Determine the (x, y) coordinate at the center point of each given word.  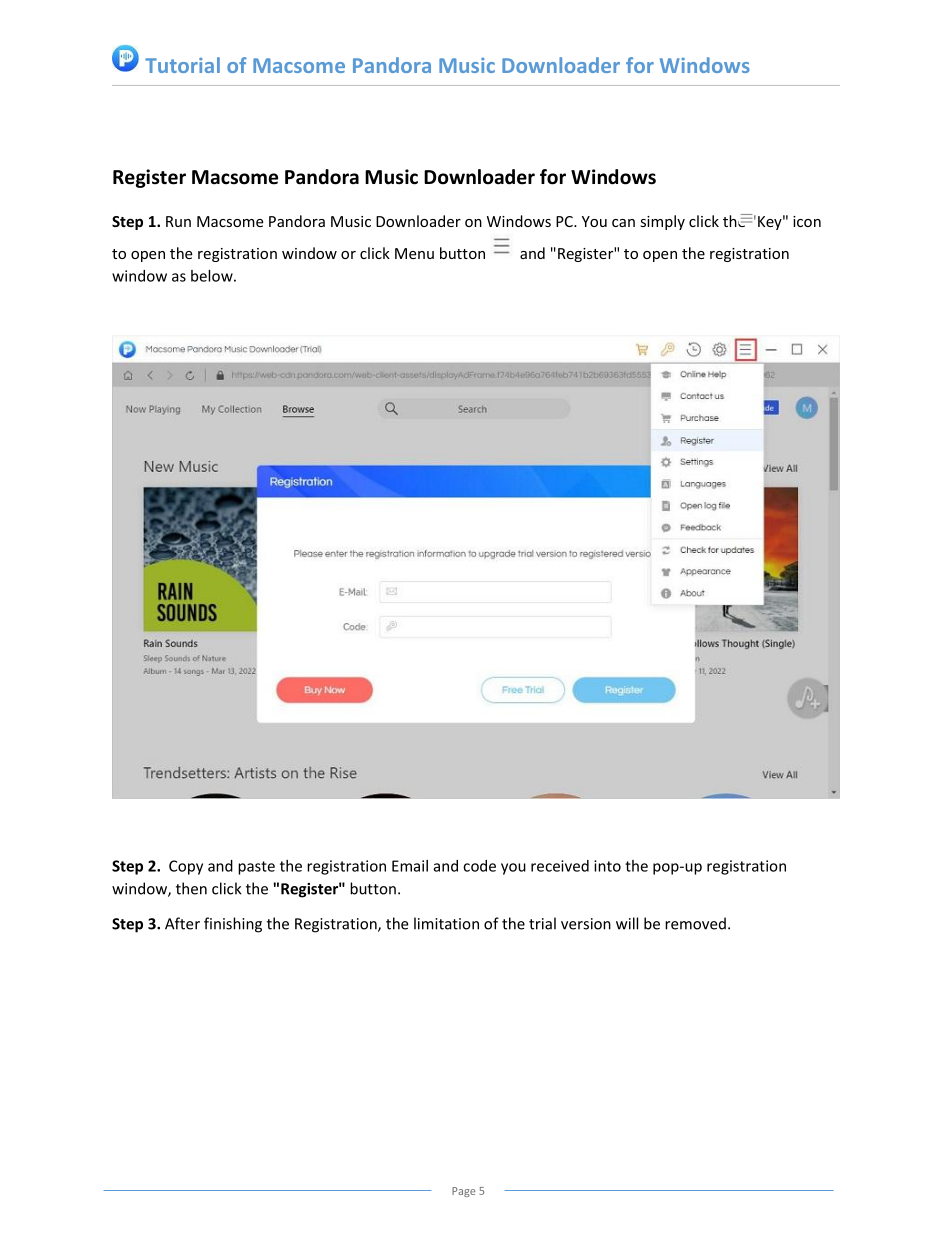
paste (256, 868)
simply (663, 222)
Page (463, 1192)
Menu (414, 253)
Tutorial (182, 65)
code (479, 866)
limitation (446, 923)
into (607, 866)
